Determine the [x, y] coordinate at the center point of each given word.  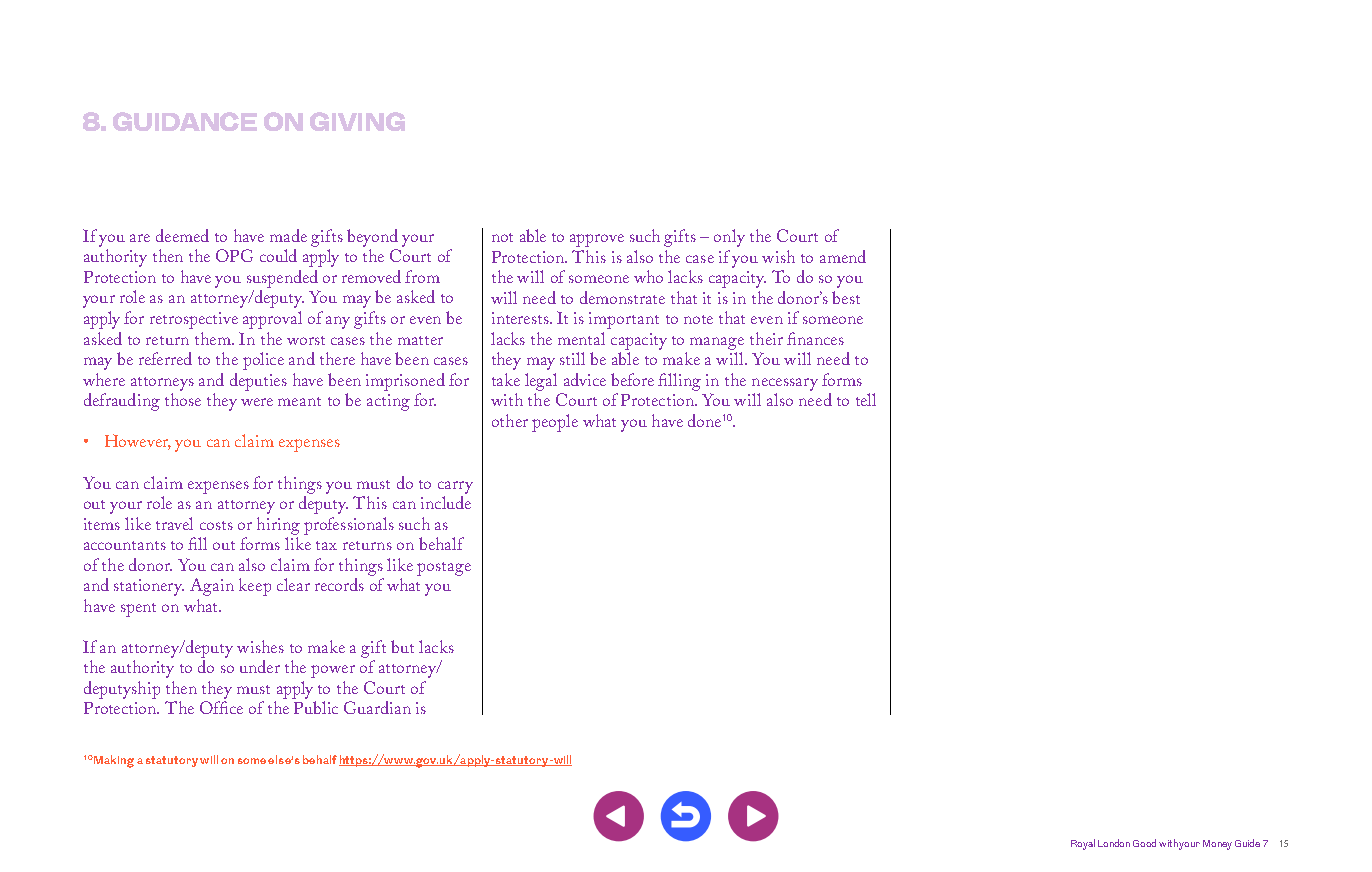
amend [843, 256]
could [278, 255]
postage [444, 569]
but [402, 646]
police [263, 361]
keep [255, 587]
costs [216, 525]
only [729, 238]
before [632, 379]
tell [866, 399]
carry [455, 487]
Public [316, 707]
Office [221, 707]
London [1114, 843]
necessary [785, 384]
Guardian [377, 707]
